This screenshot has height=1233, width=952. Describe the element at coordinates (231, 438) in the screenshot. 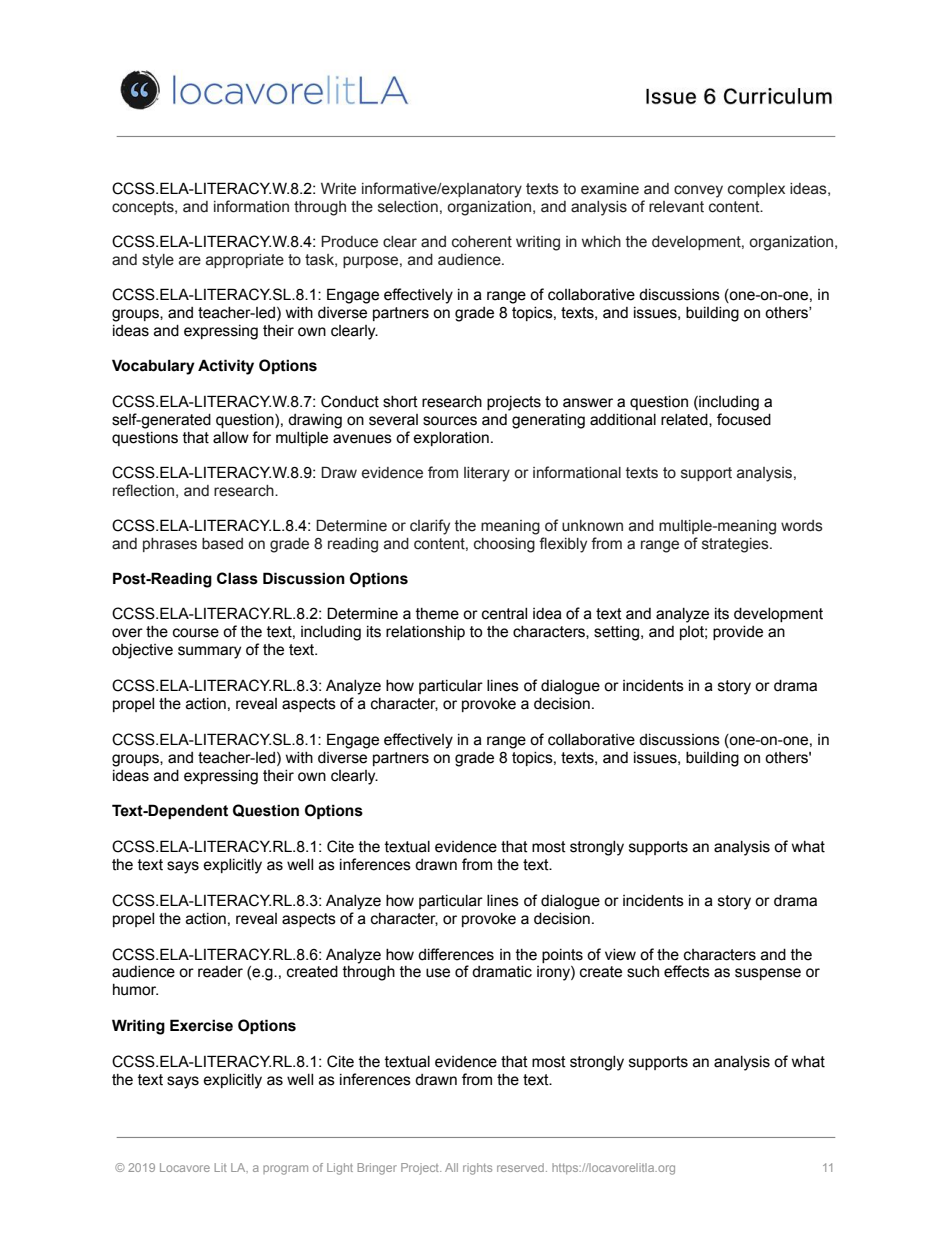

I see `allow` at that location.
